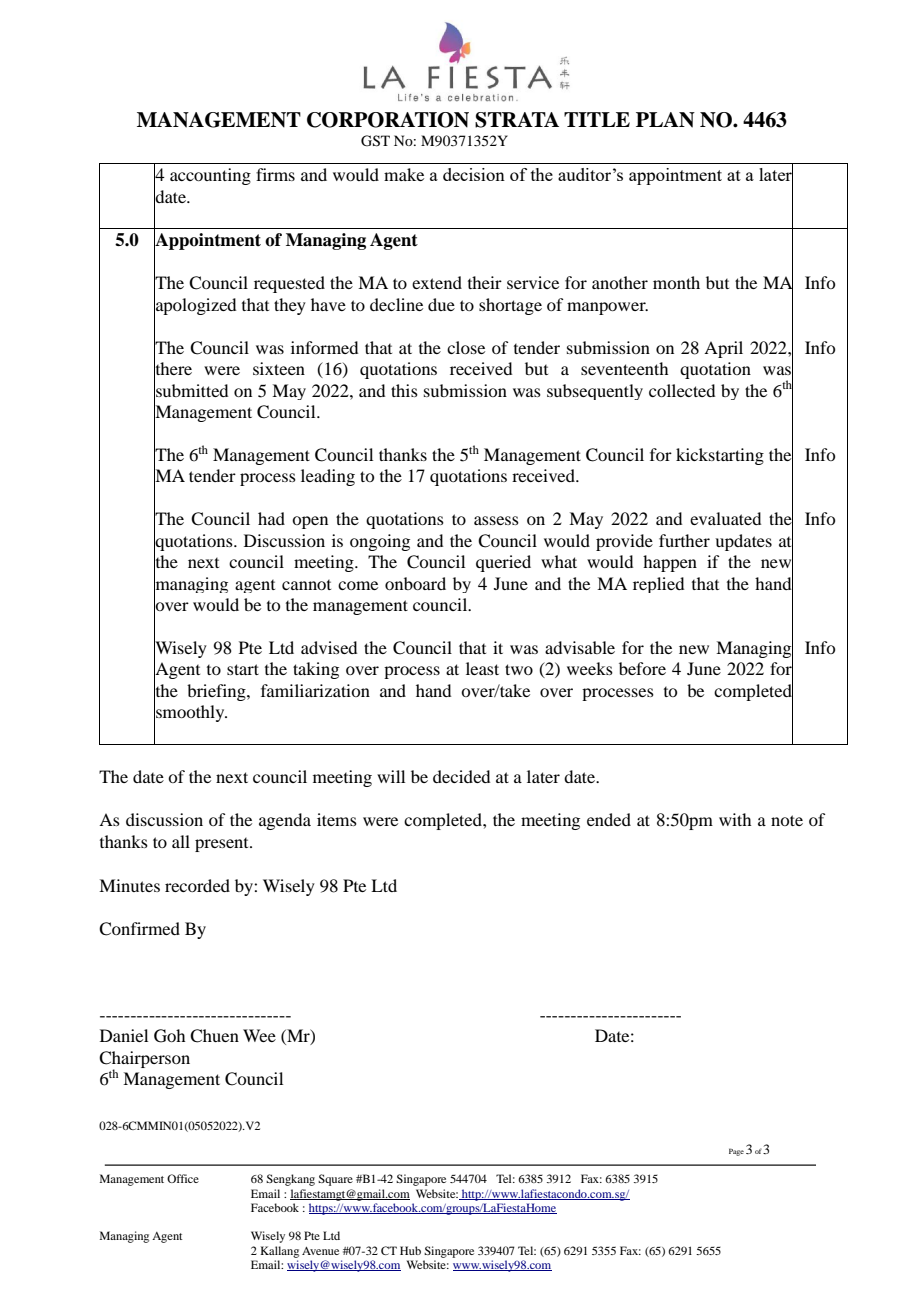 The width and height of the document is (924, 1308). What do you see at coordinates (183, 1178) in the document?
I see `Office` at bounding box center [183, 1178].
